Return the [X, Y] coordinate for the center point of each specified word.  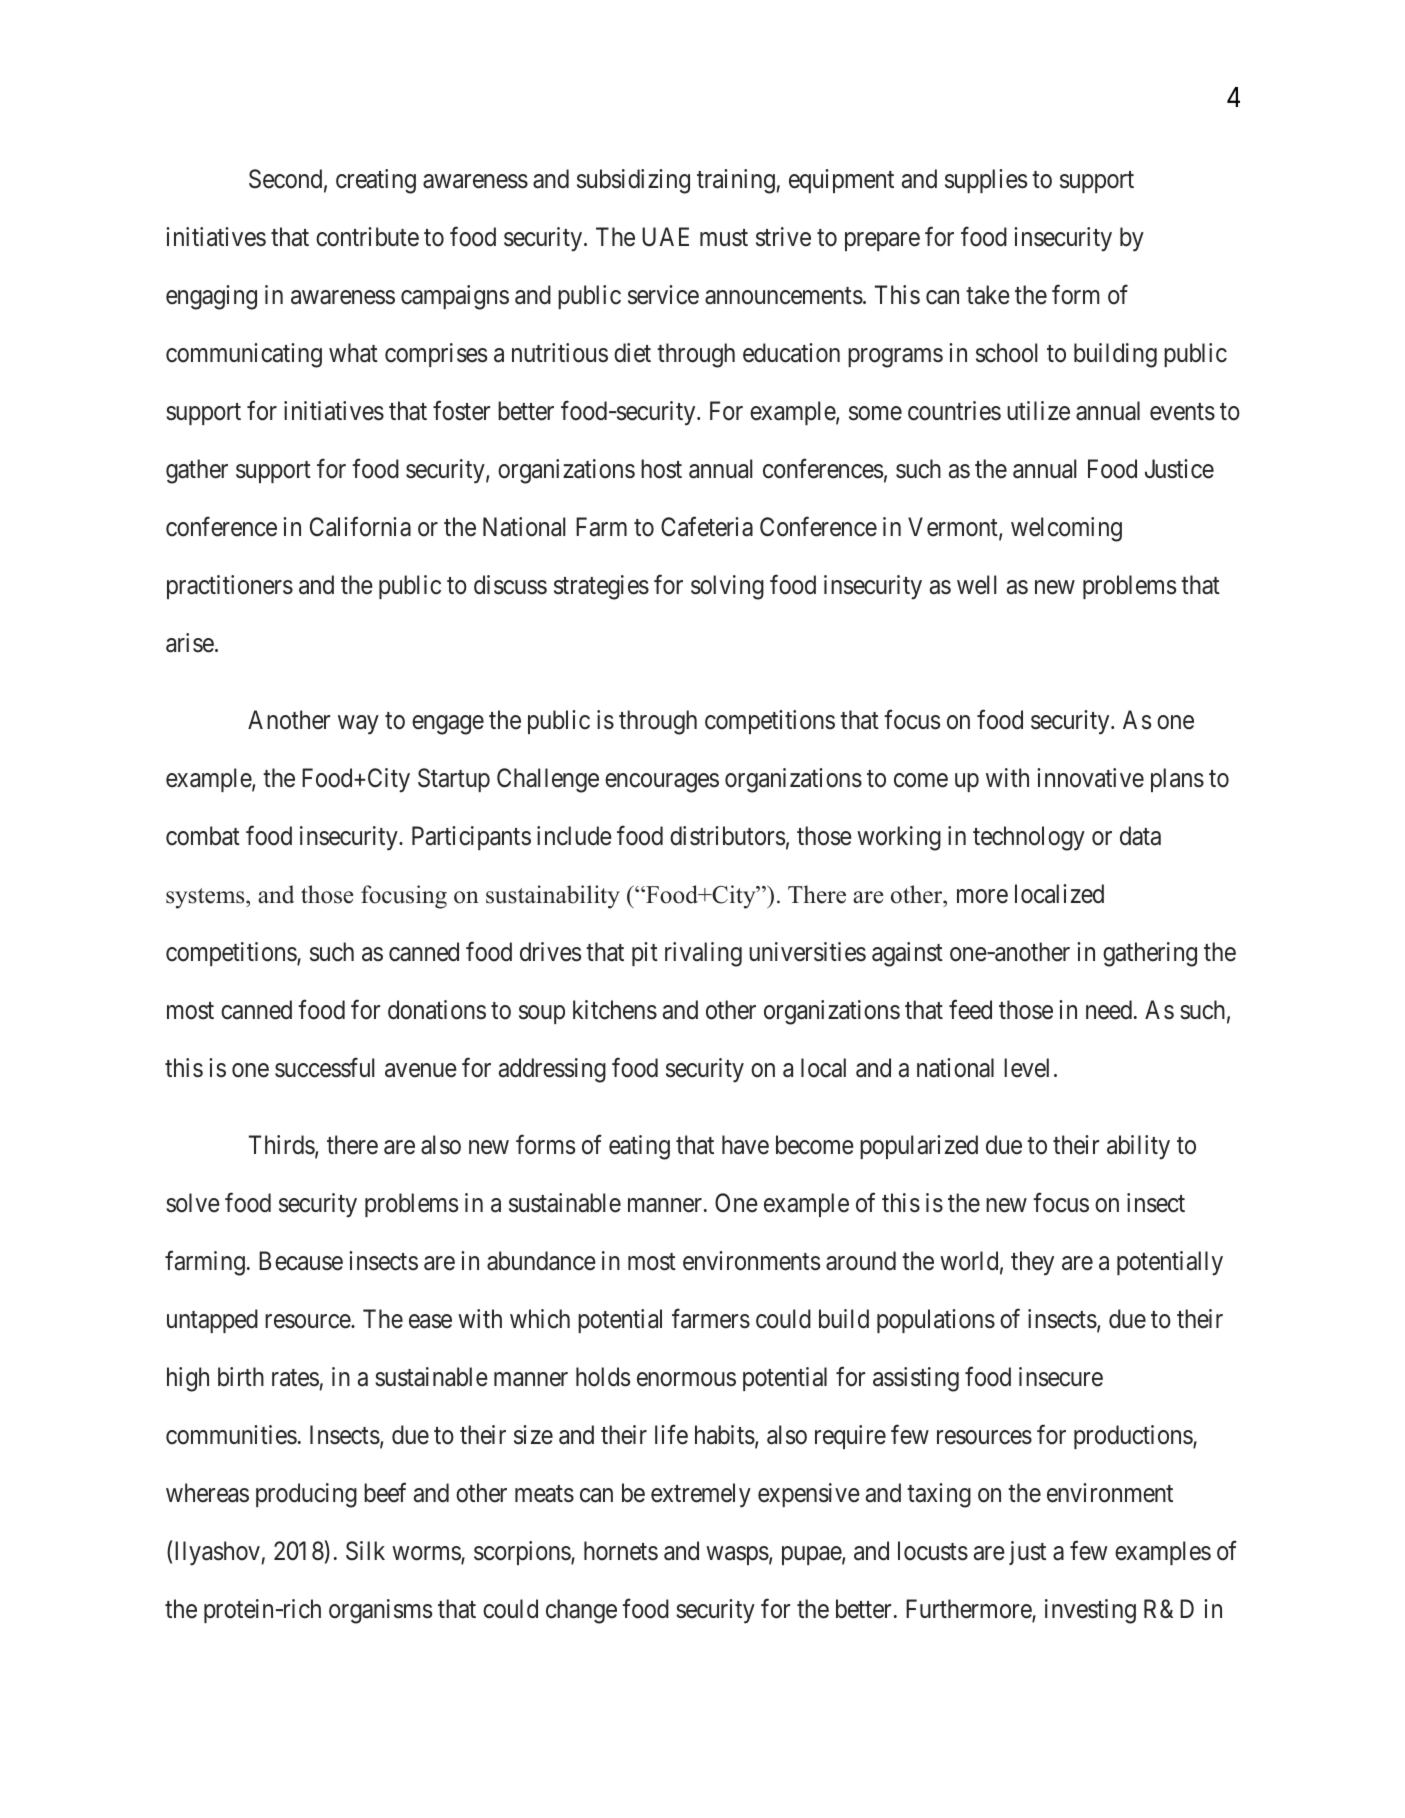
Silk [365, 1551]
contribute [367, 237]
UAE [665, 237]
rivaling [703, 954]
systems [206, 898]
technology [1029, 838]
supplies [986, 181]
